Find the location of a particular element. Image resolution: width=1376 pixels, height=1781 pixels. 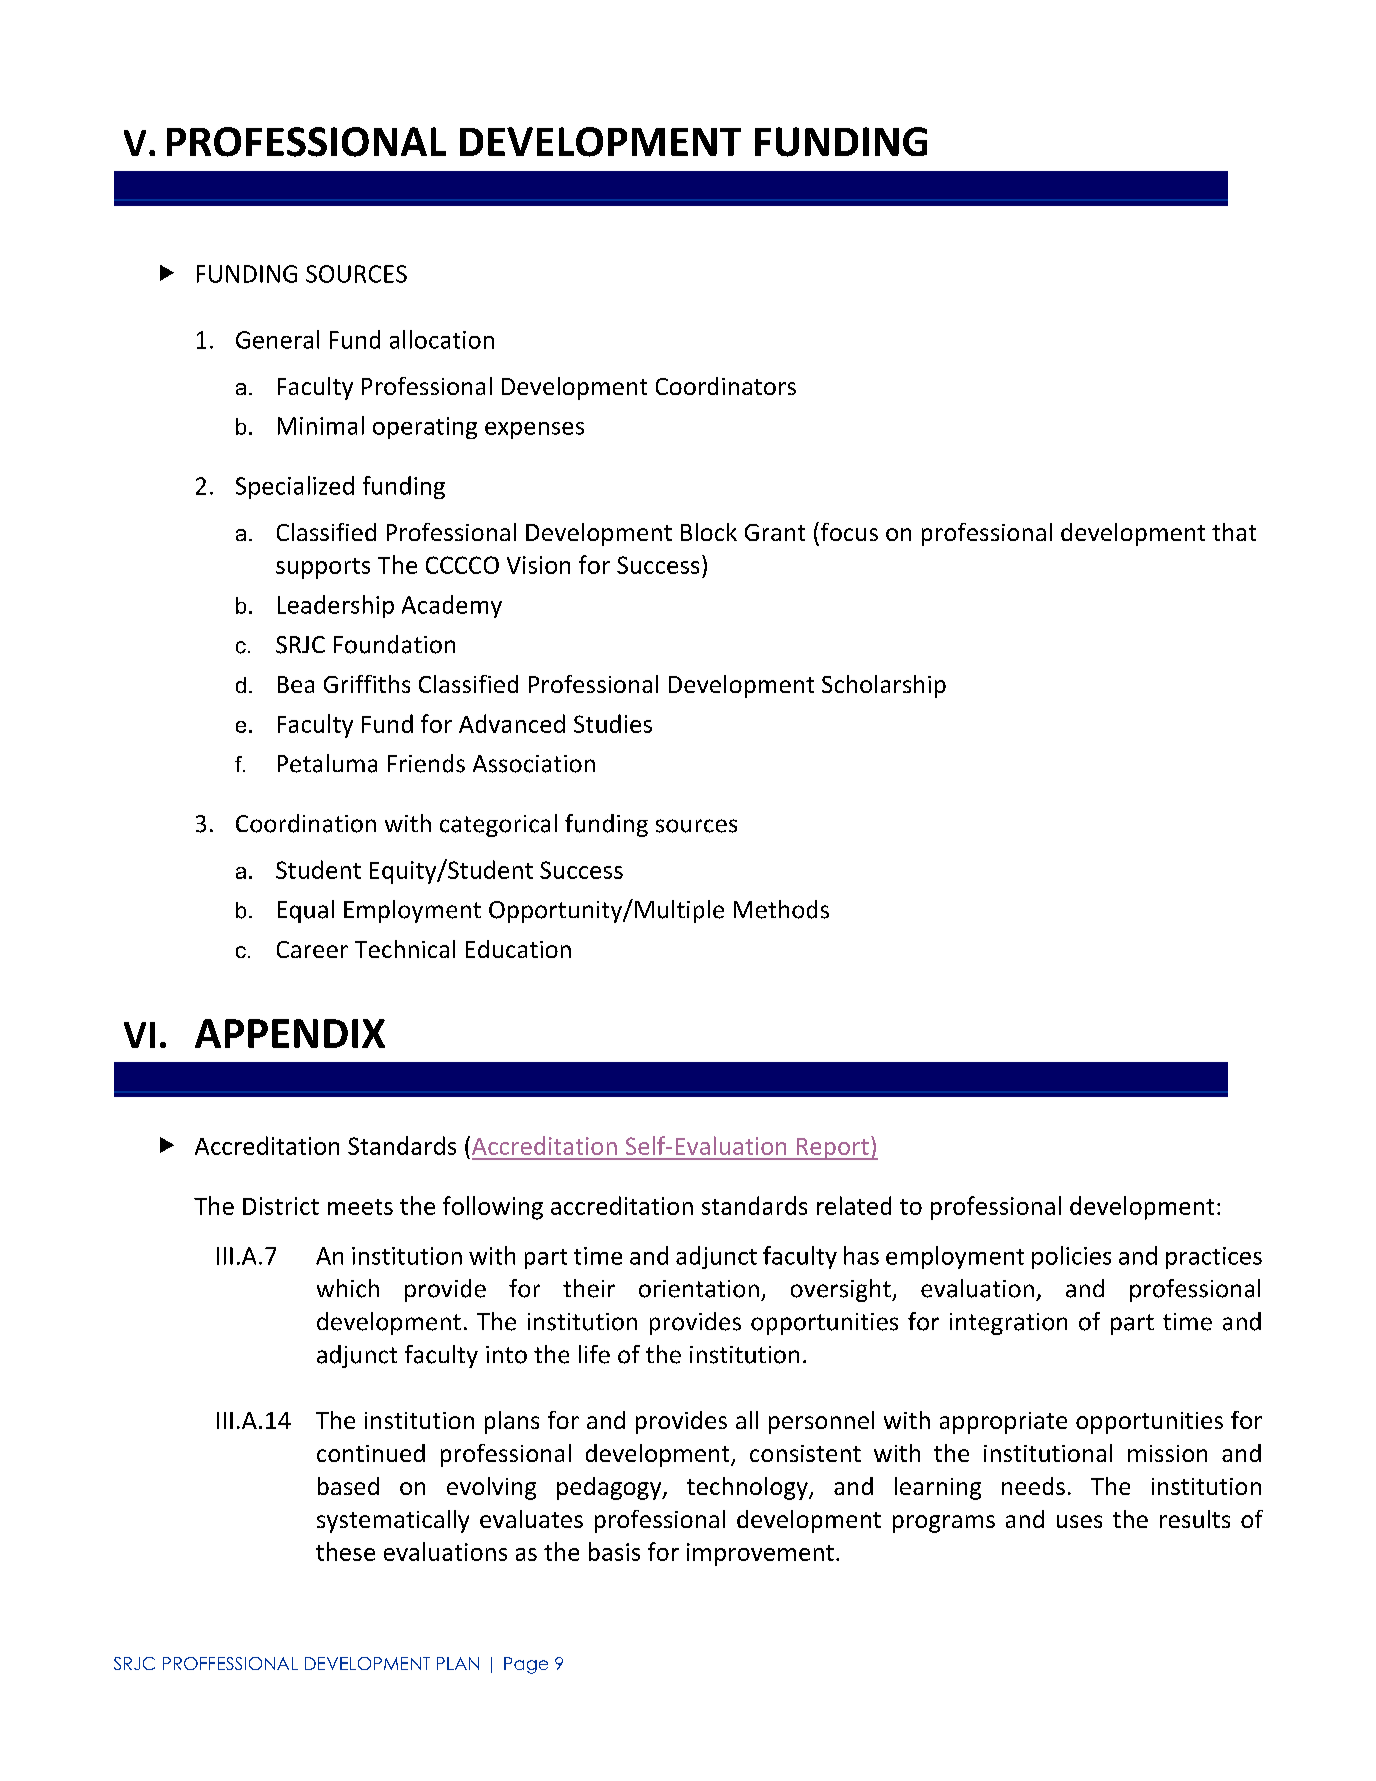

Report is located at coordinates (832, 1149).
